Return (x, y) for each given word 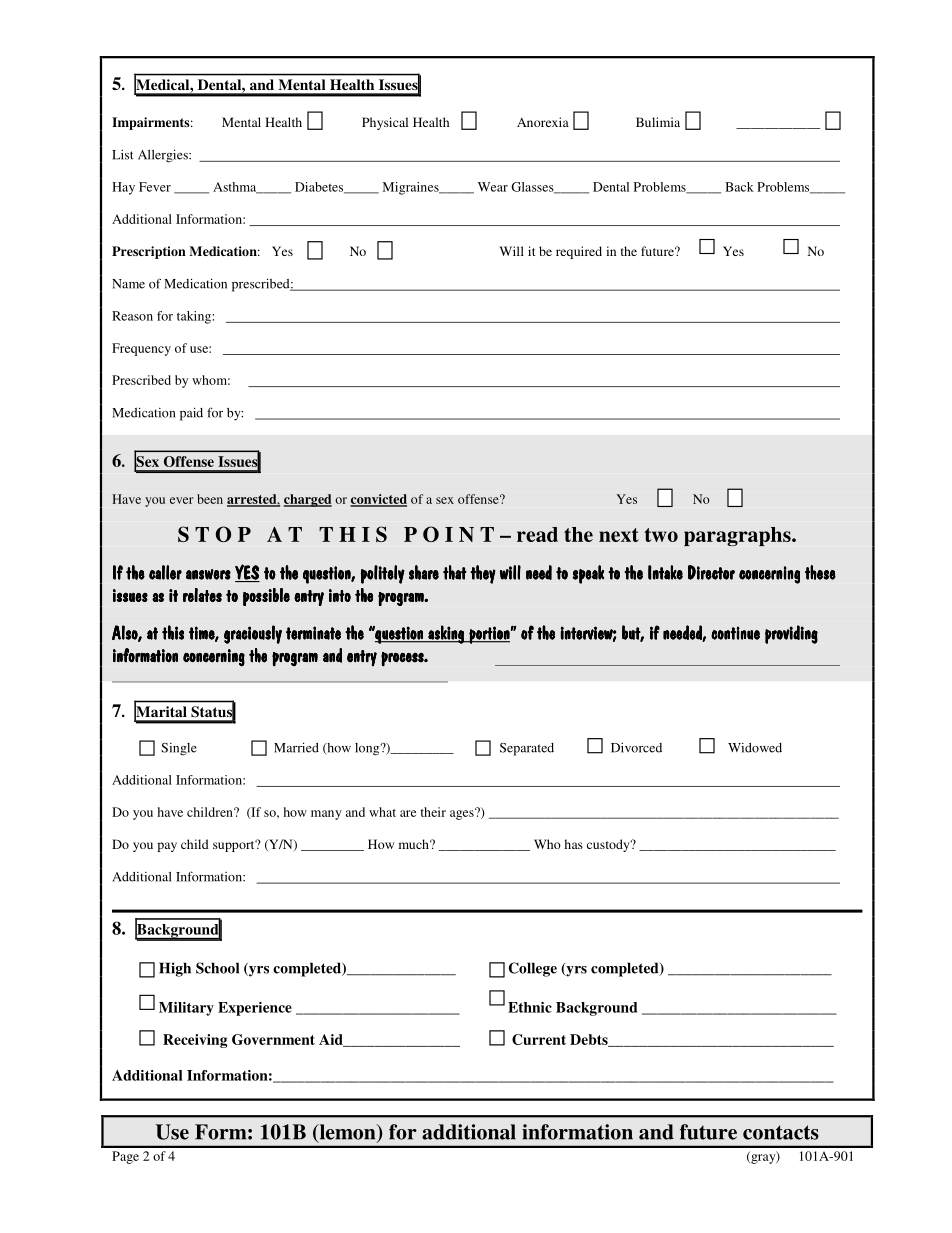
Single (179, 749)
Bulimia (658, 122)
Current (539, 1039)
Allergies (164, 156)
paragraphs (738, 536)
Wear (493, 187)
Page (125, 1157)
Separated (527, 749)
